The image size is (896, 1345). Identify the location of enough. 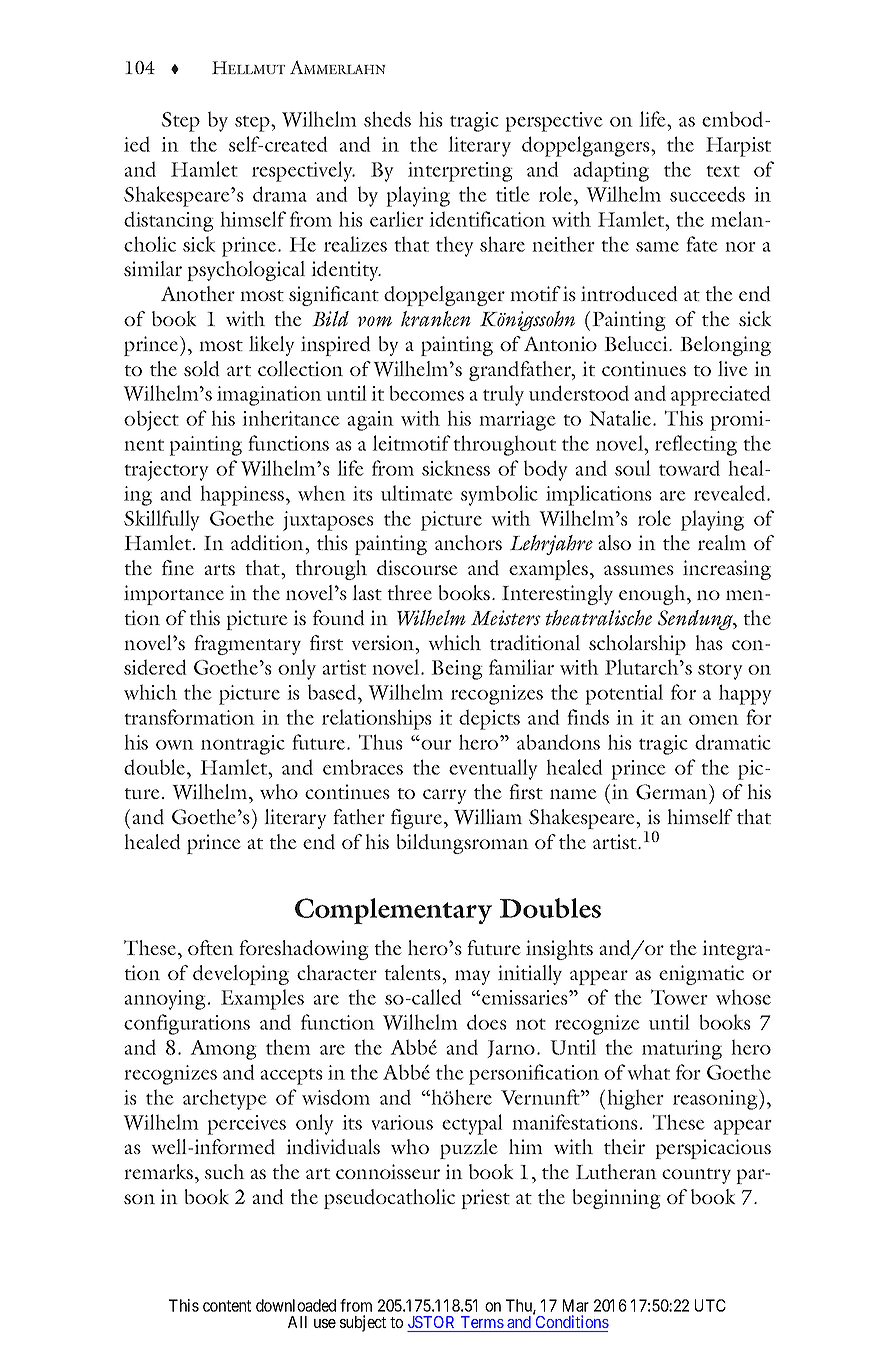
(653, 595).
